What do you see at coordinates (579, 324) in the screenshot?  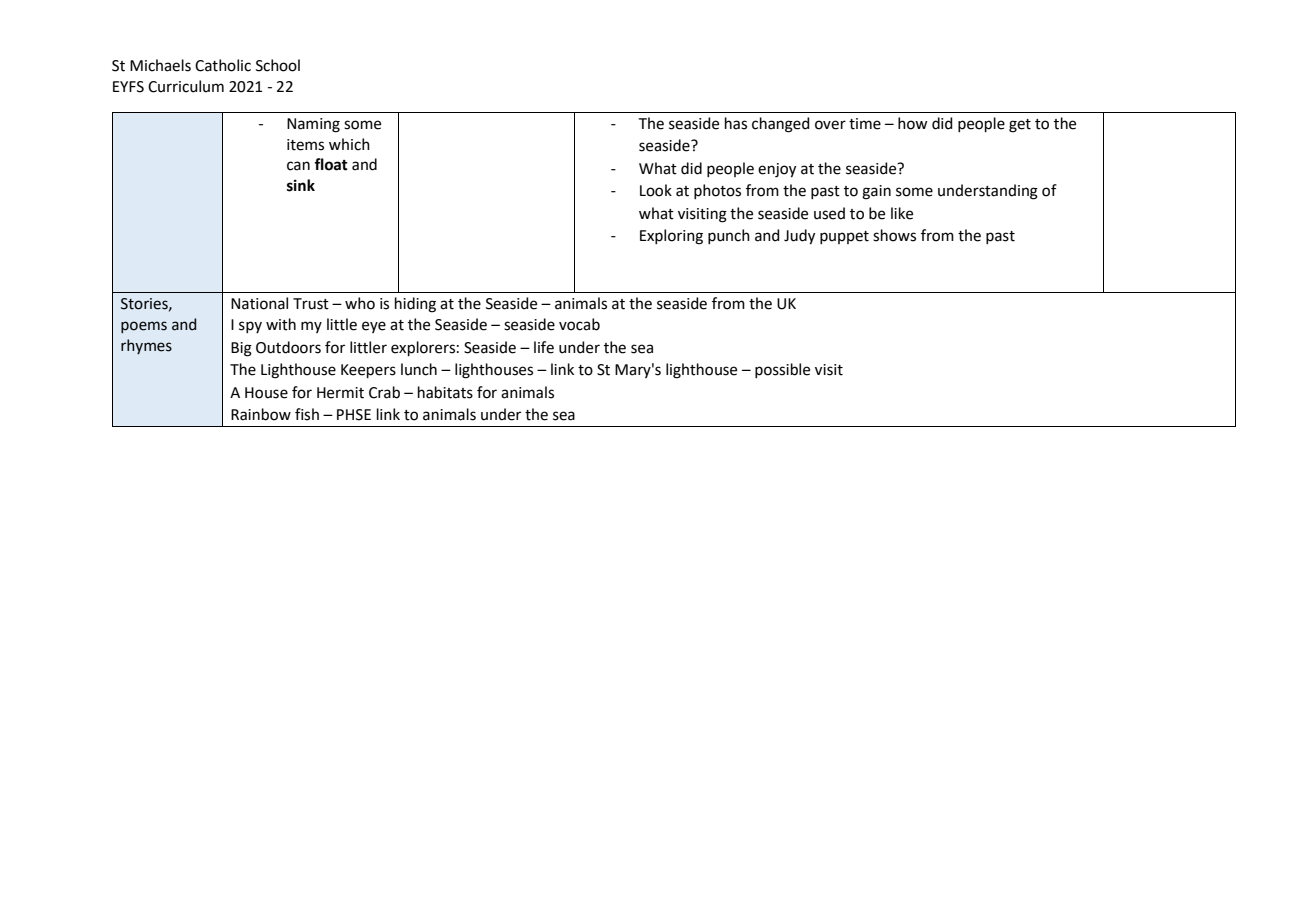 I see `vocab` at bounding box center [579, 324].
